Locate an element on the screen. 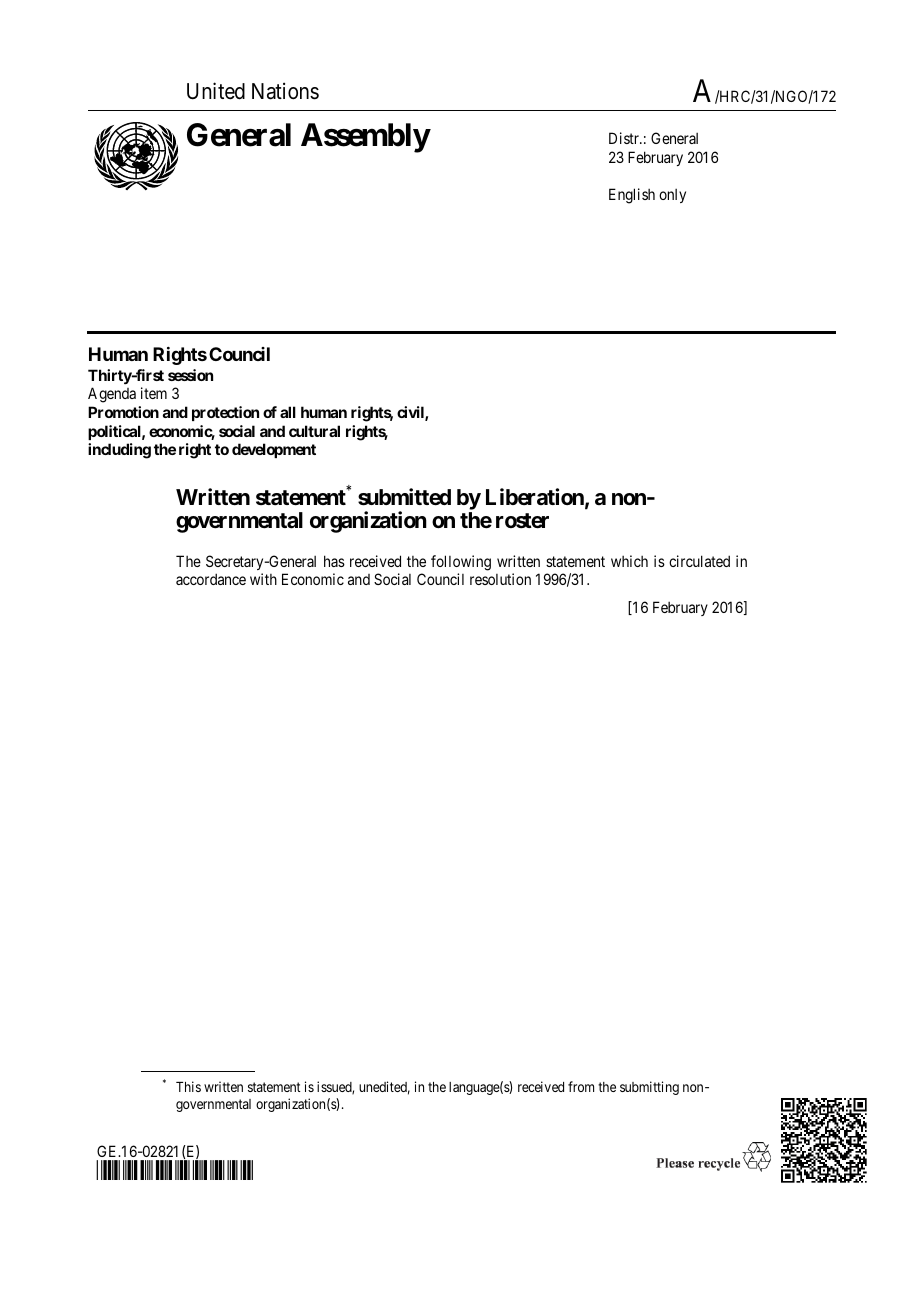 The image size is (924, 1308). Assembly is located at coordinates (365, 138).
